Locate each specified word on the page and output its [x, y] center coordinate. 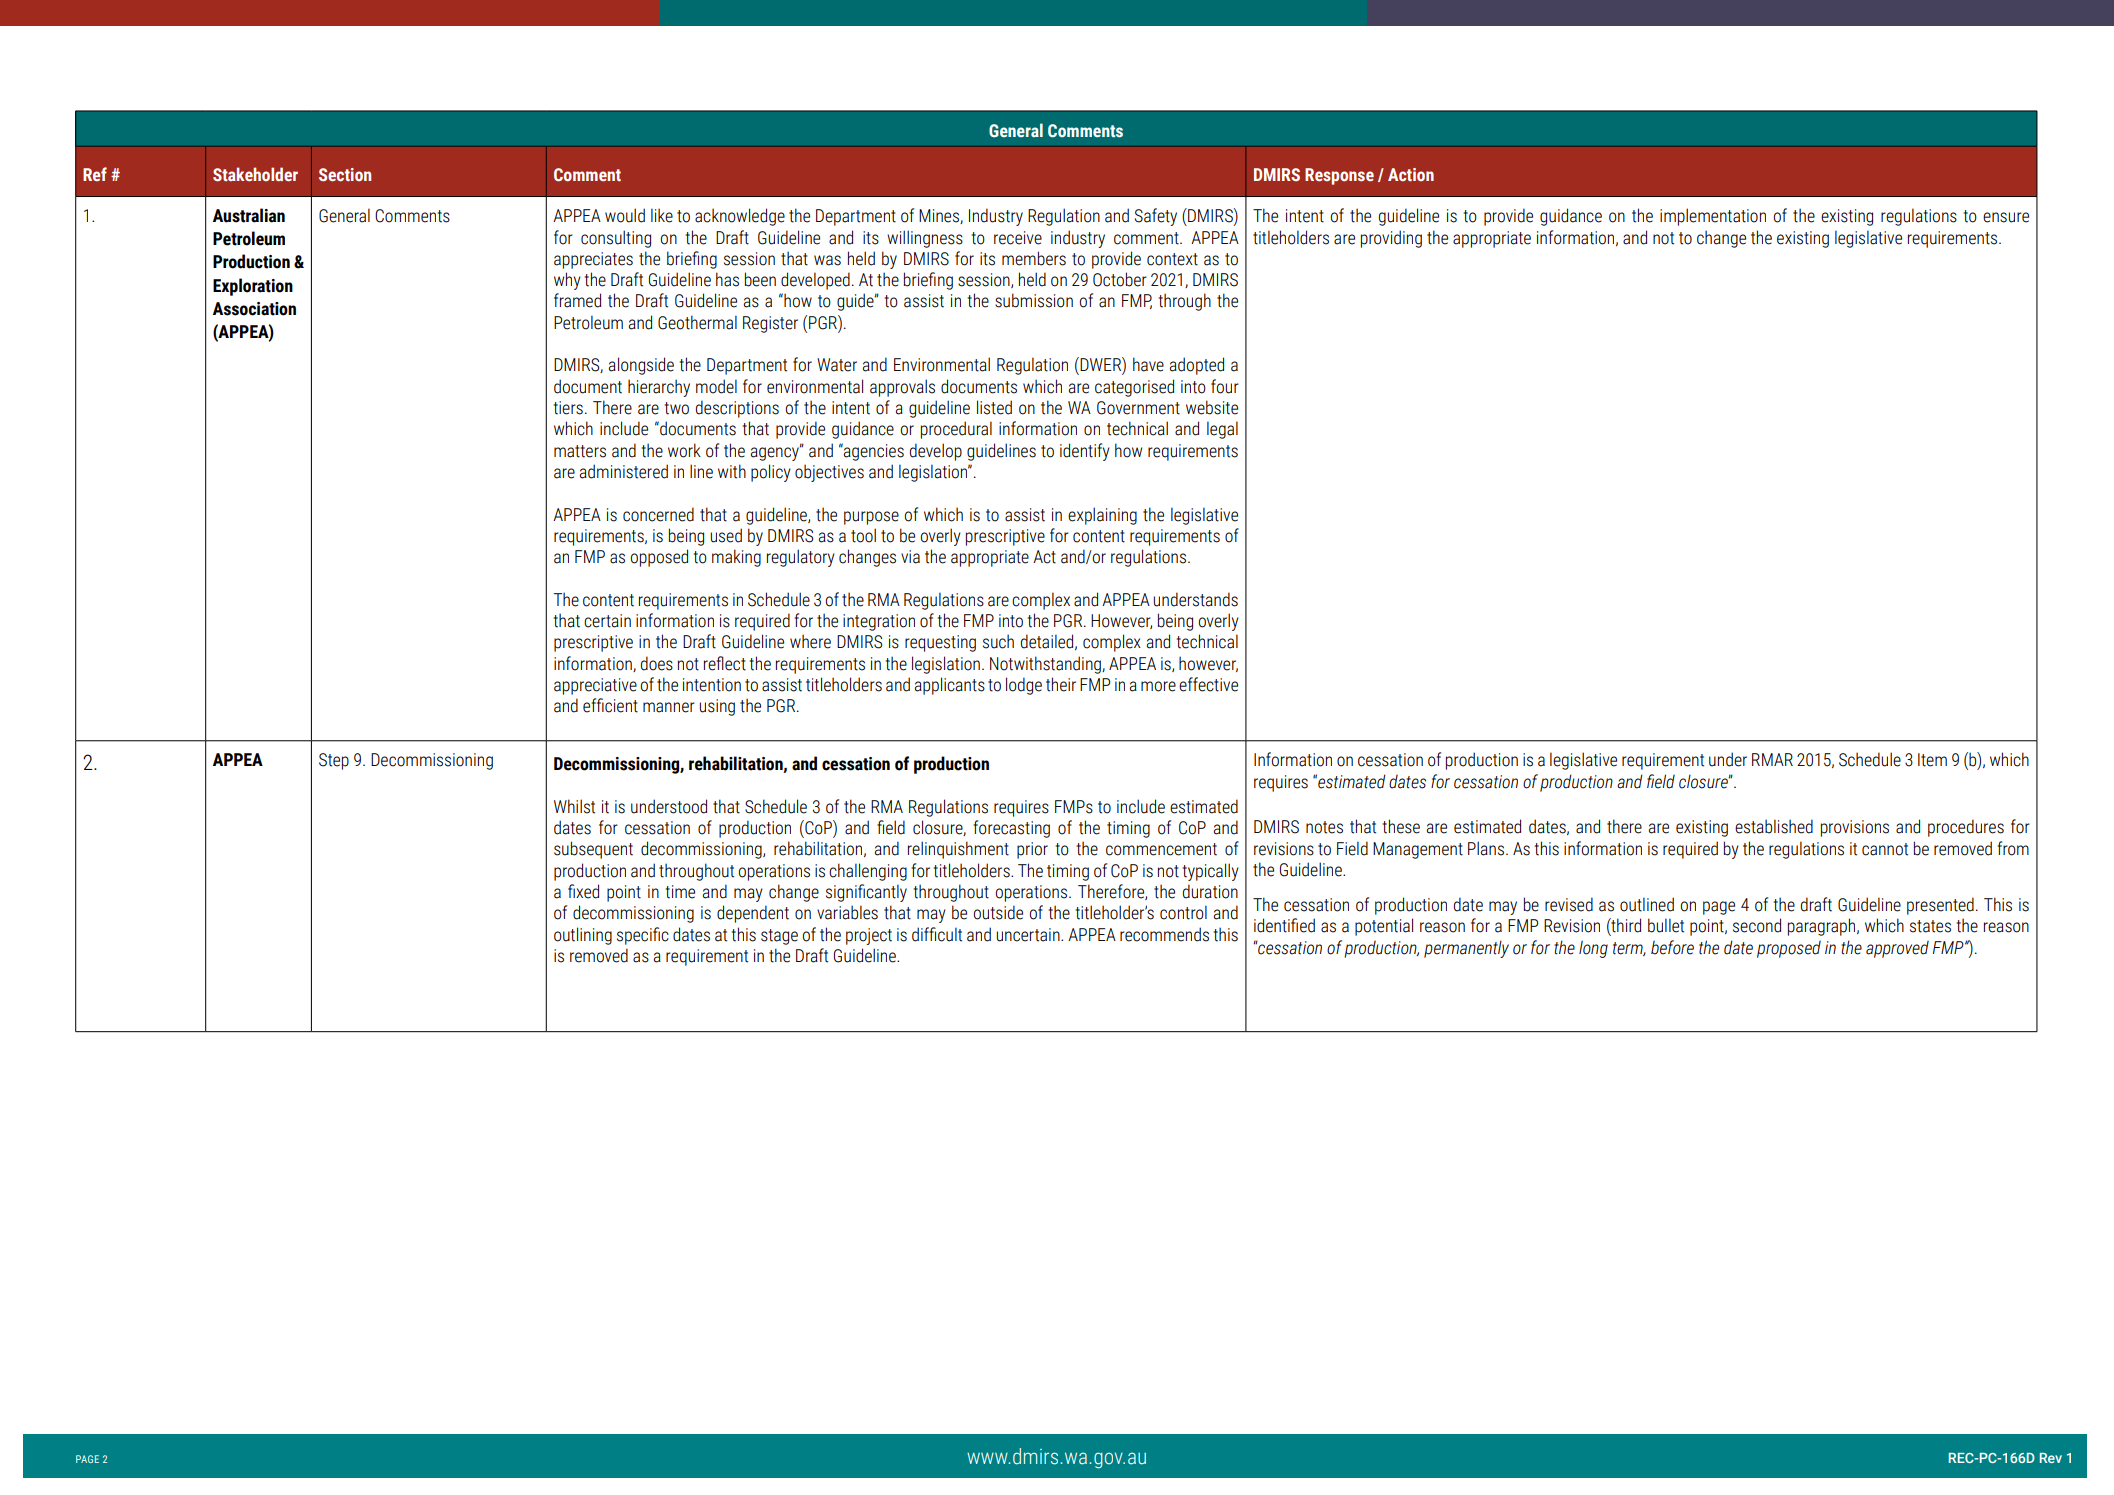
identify [1085, 452]
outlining [583, 936]
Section [345, 175]
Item [1932, 760]
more [1158, 686]
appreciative [595, 686]
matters [580, 451]
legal [1222, 430]
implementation [1713, 217]
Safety [1156, 217]
